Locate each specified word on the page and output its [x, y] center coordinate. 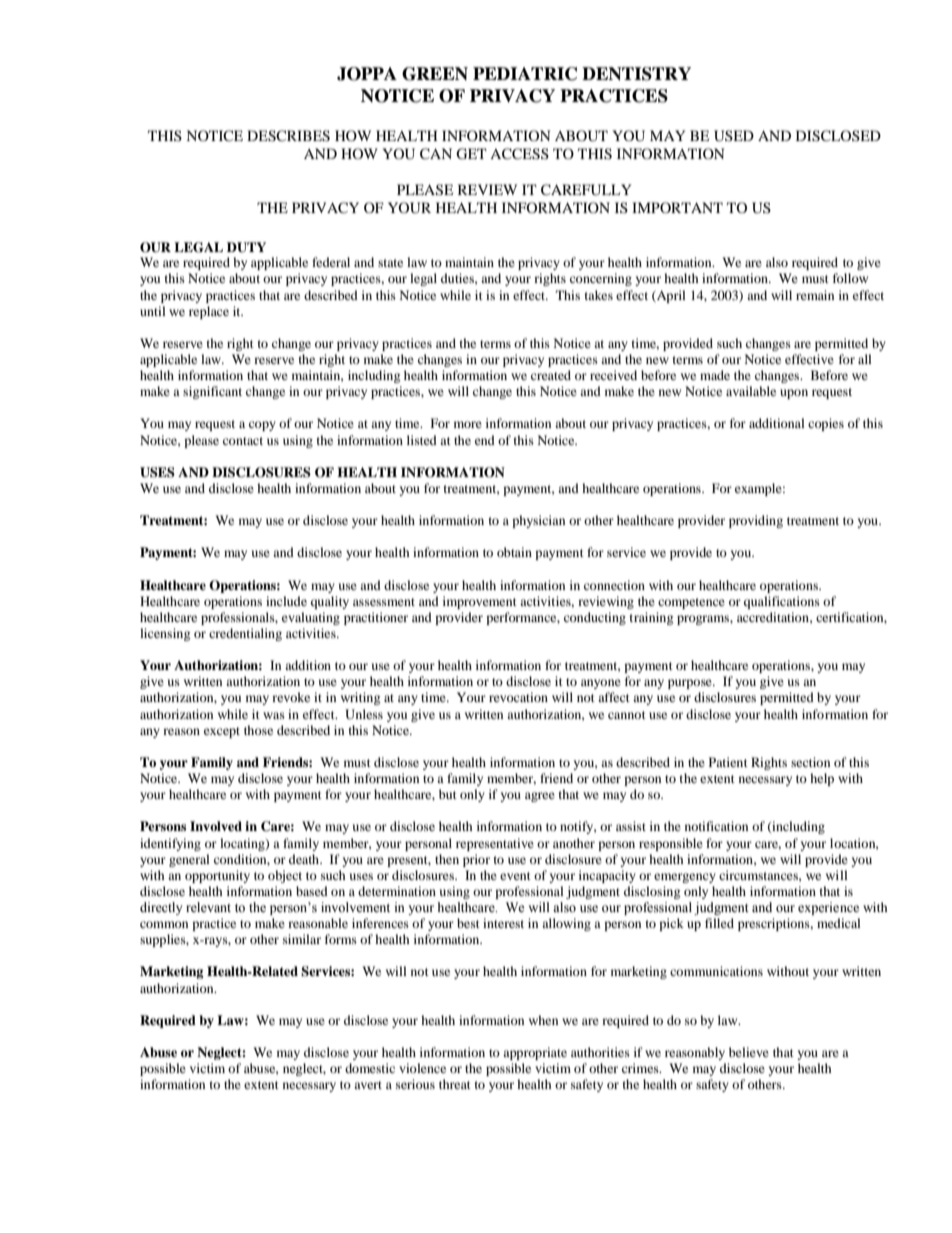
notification [716, 826]
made [715, 375]
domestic [370, 1068]
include [286, 601]
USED [734, 136]
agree [540, 797]
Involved [216, 826]
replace [209, 312]
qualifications [782, 602]
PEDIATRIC [525, 74]
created [551, 375]
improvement [480, 602]
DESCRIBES [288, 136]
